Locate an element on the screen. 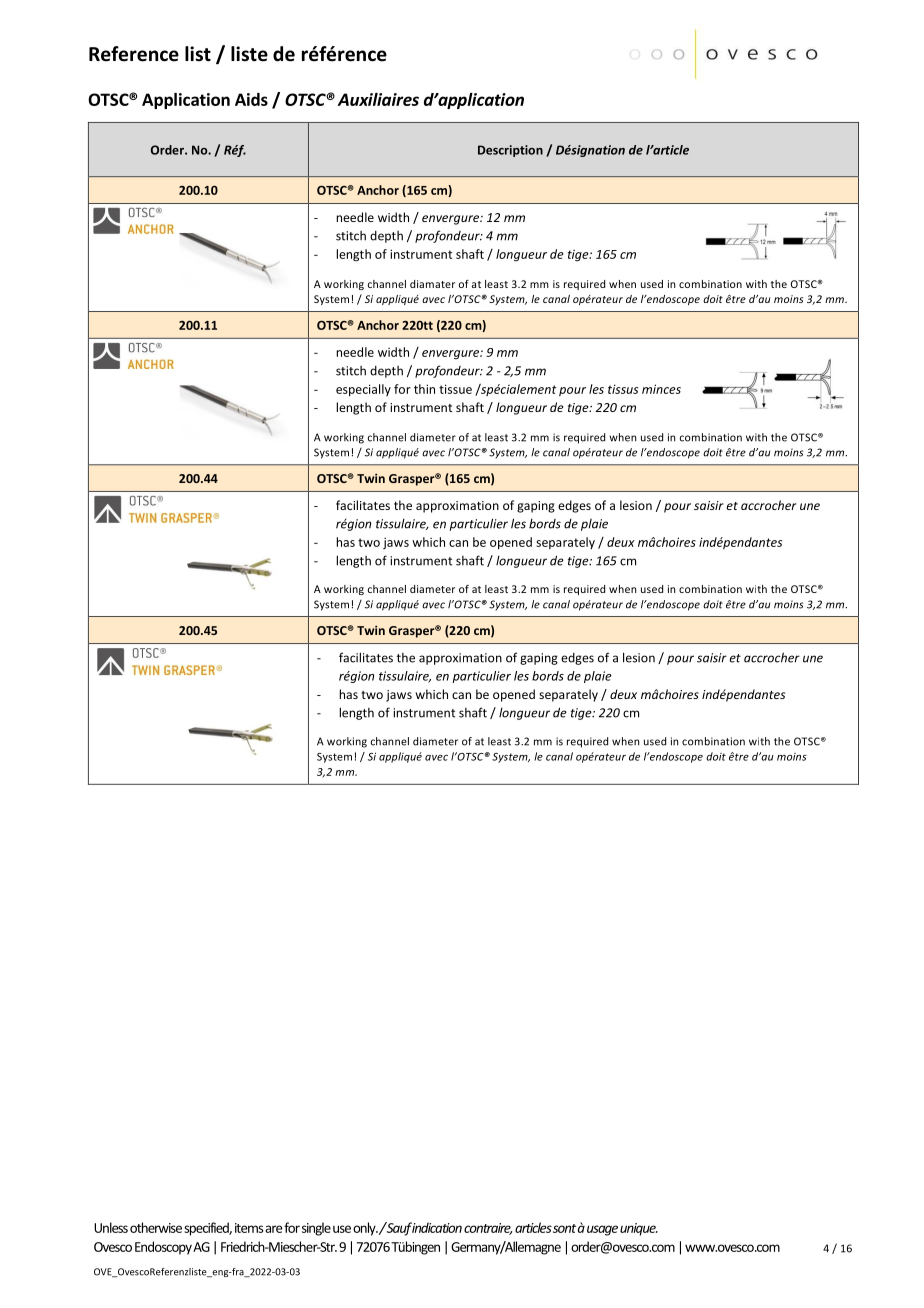 The width and height of the screenshot is (924, 1308). tissue is located at coordinates (455, 389).
